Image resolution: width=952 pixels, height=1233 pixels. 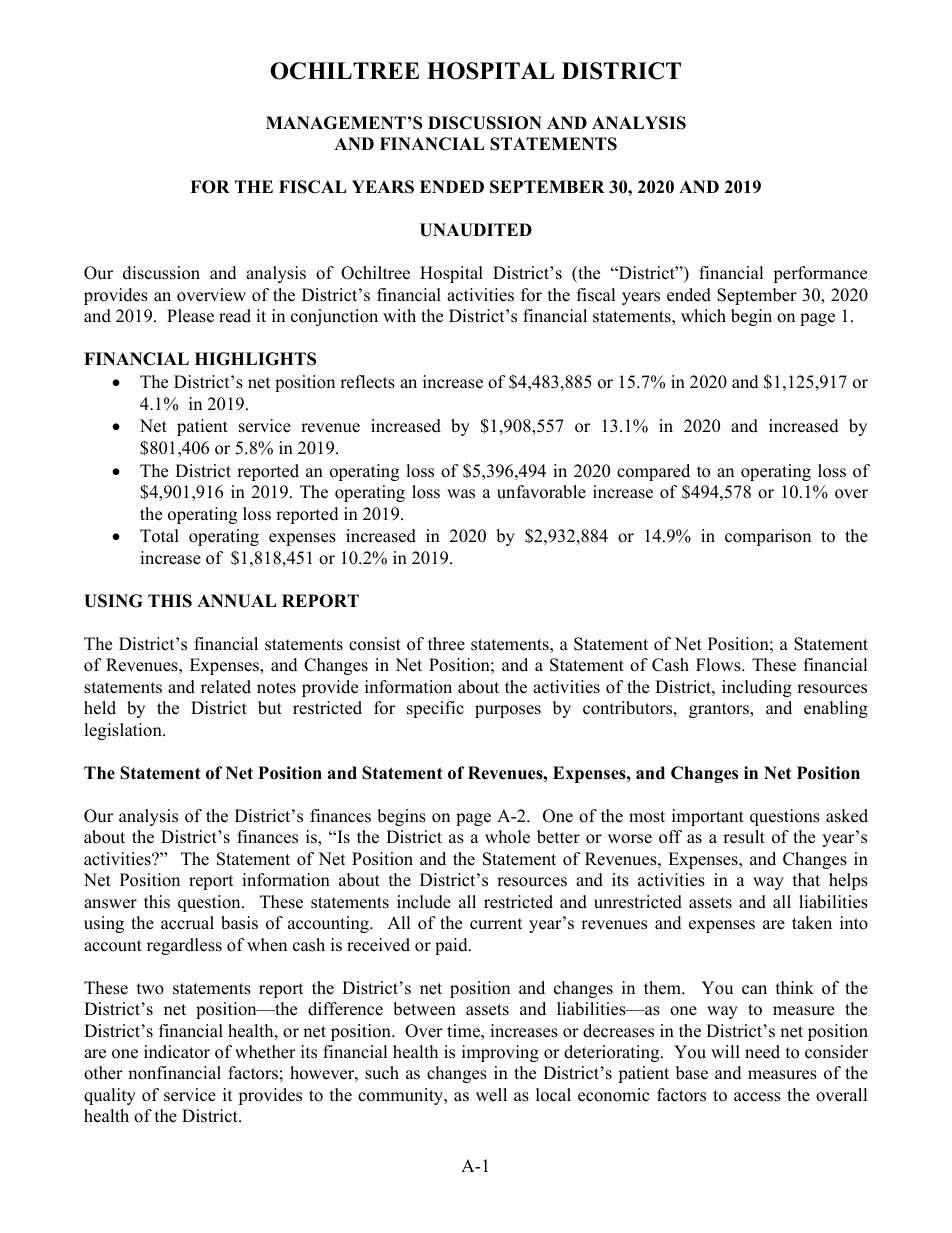 What do you see at coordinates (177, 1052) in the document?
I see `indicator` at bounding box center [177, 1052].
